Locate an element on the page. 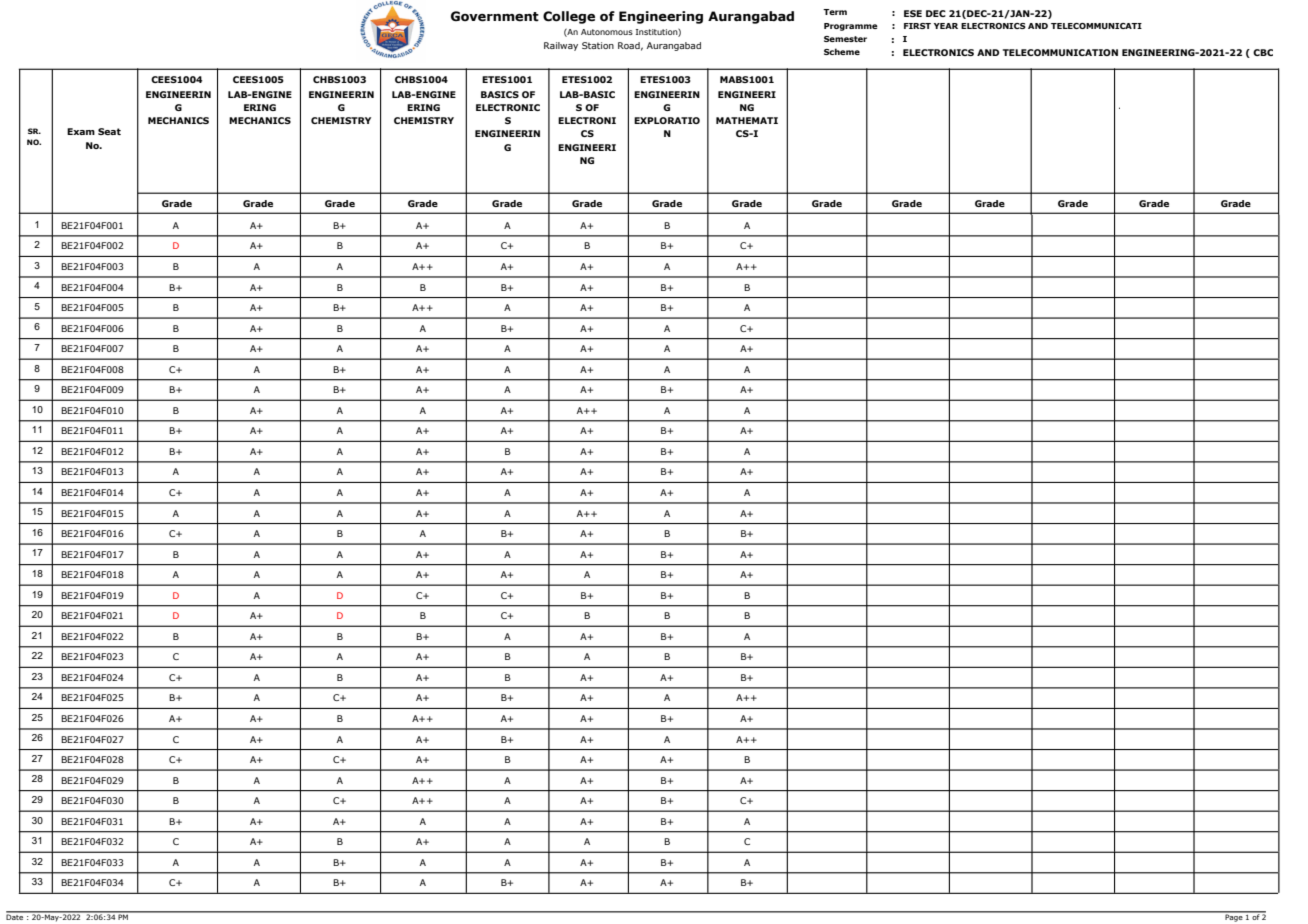 This page has height=924, width=1308. FIRST is located at coordinates (917, 26).
